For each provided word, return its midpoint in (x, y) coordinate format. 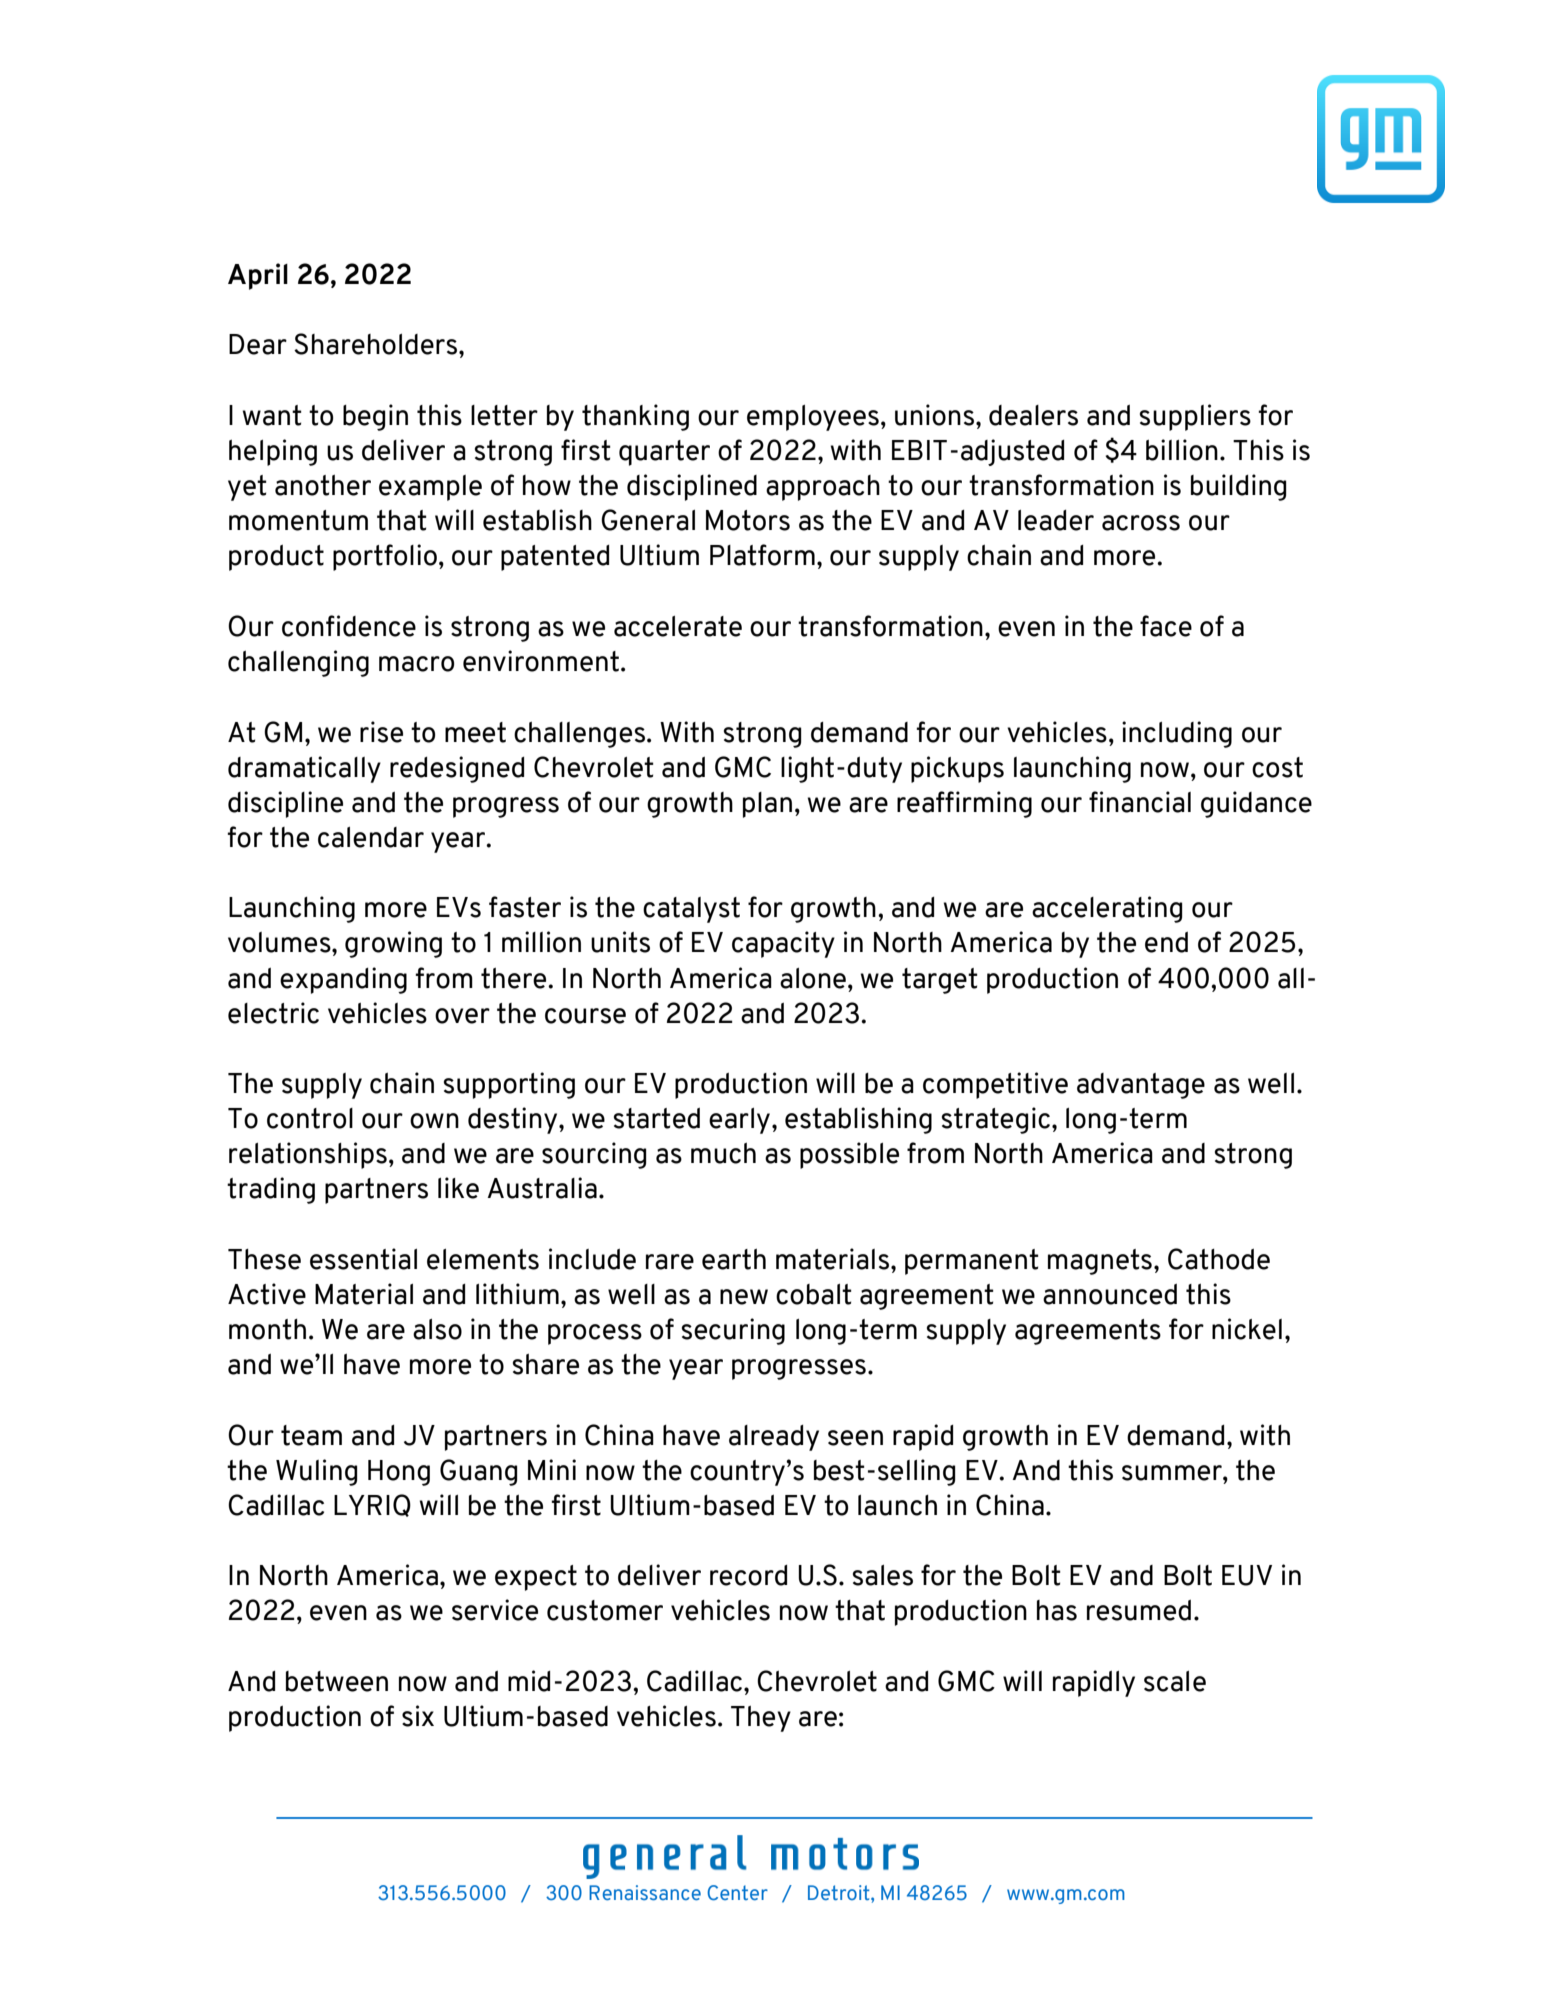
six (418, 1716)
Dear (258, 344)
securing (733, 1331)
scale (1175, 1681)
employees (813, 418)
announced (1110, 1294)
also (437, 1329)
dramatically (304, 769)
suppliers (1195, 417)
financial (1140, 802)
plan (767, 805)
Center (737, 1893)
